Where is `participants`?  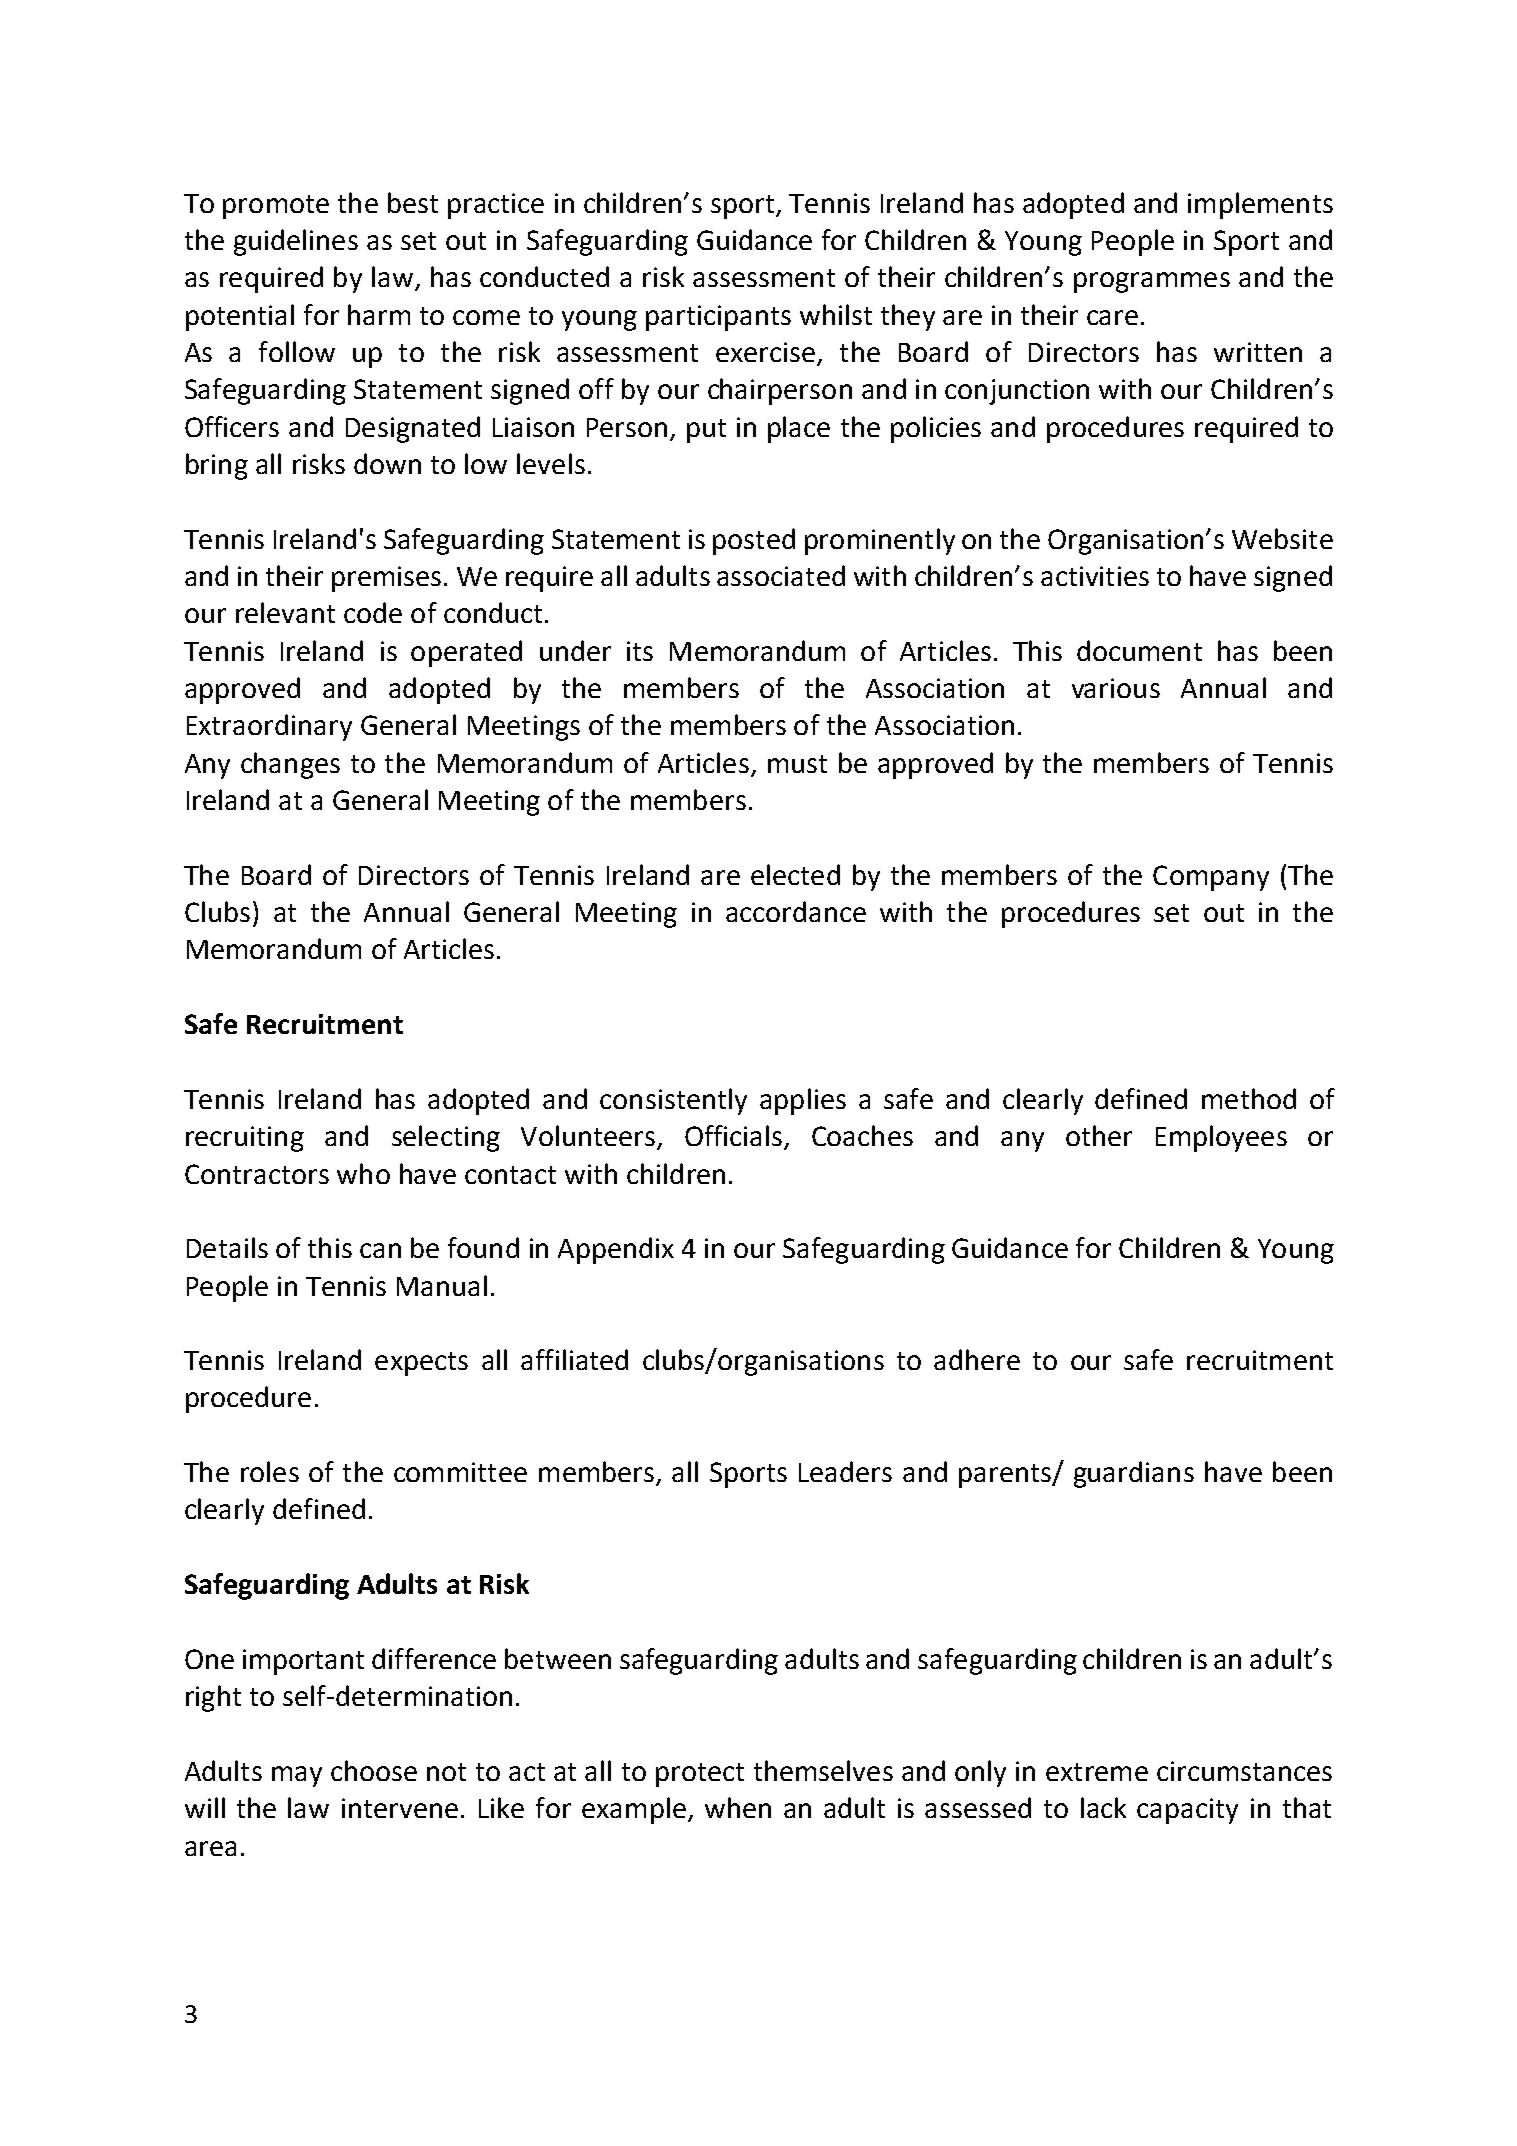 participants is located at coordinates (718, 318).
